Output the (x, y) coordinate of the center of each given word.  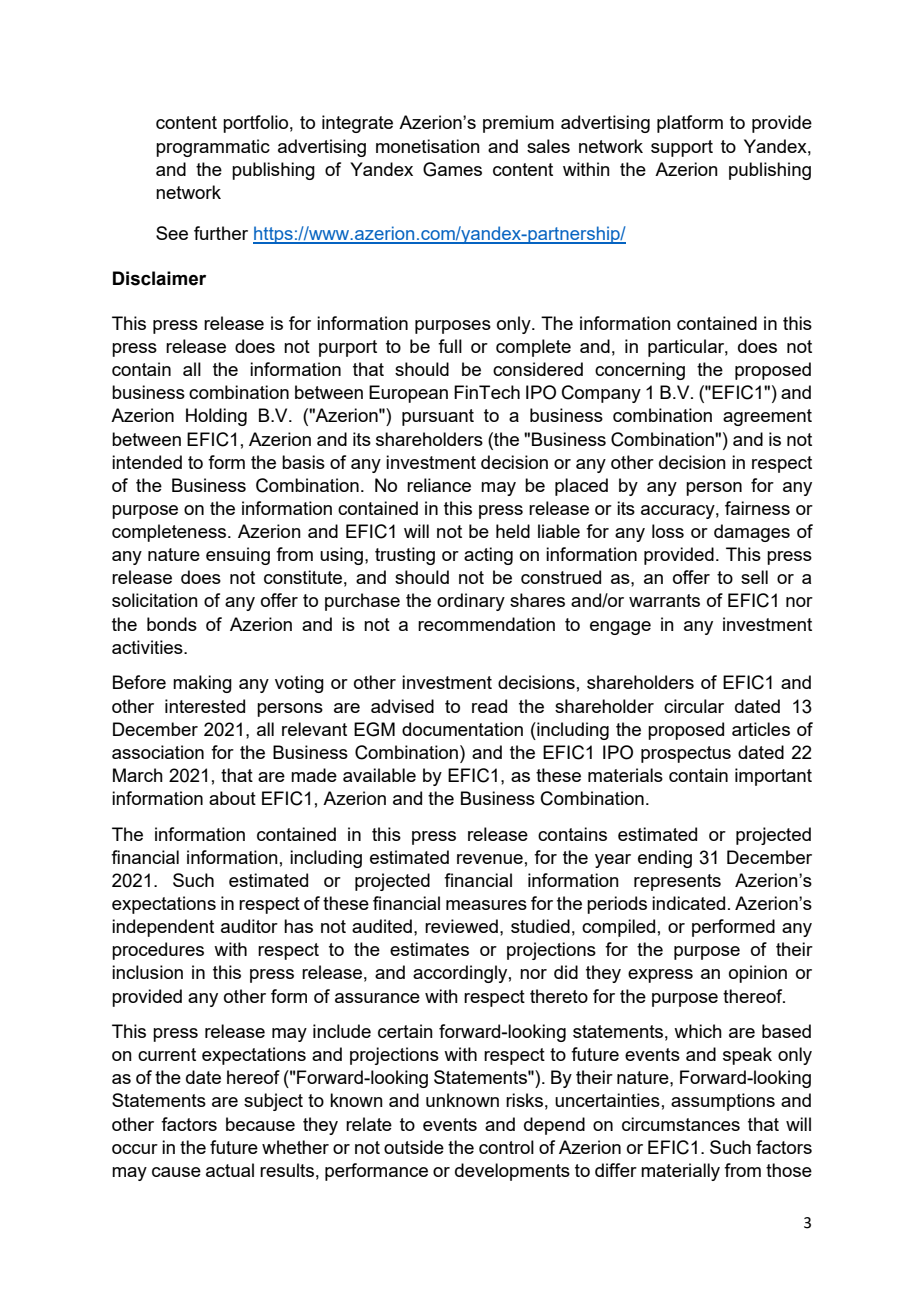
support (682, 148)
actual (230, 1170)
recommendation (486, 624)
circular (694, 706)
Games (452, 169)
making (202, 684)
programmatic (213, 148)
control (506, 1147)
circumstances (681, 1124)
